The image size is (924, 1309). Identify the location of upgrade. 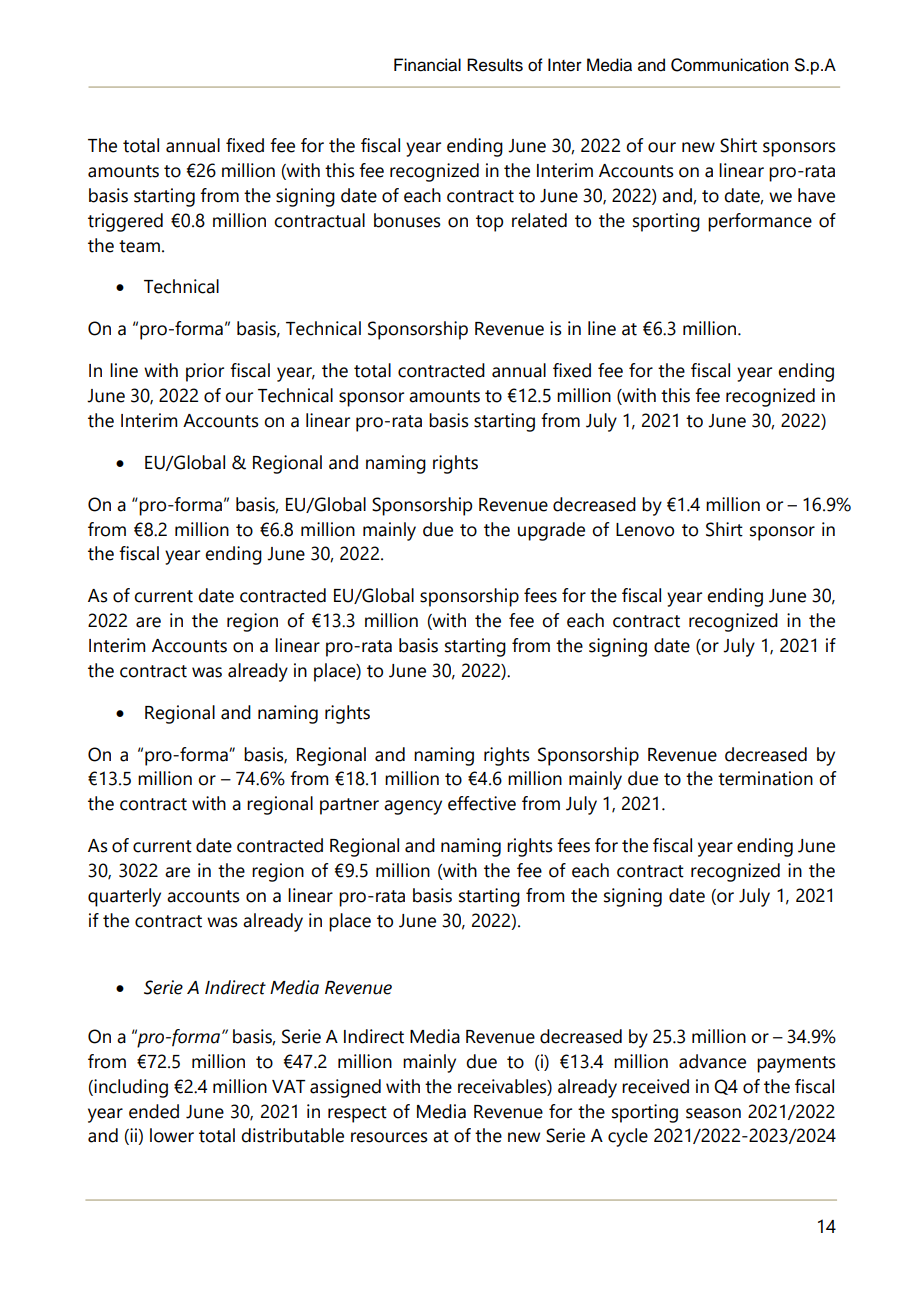
(551, 531).
